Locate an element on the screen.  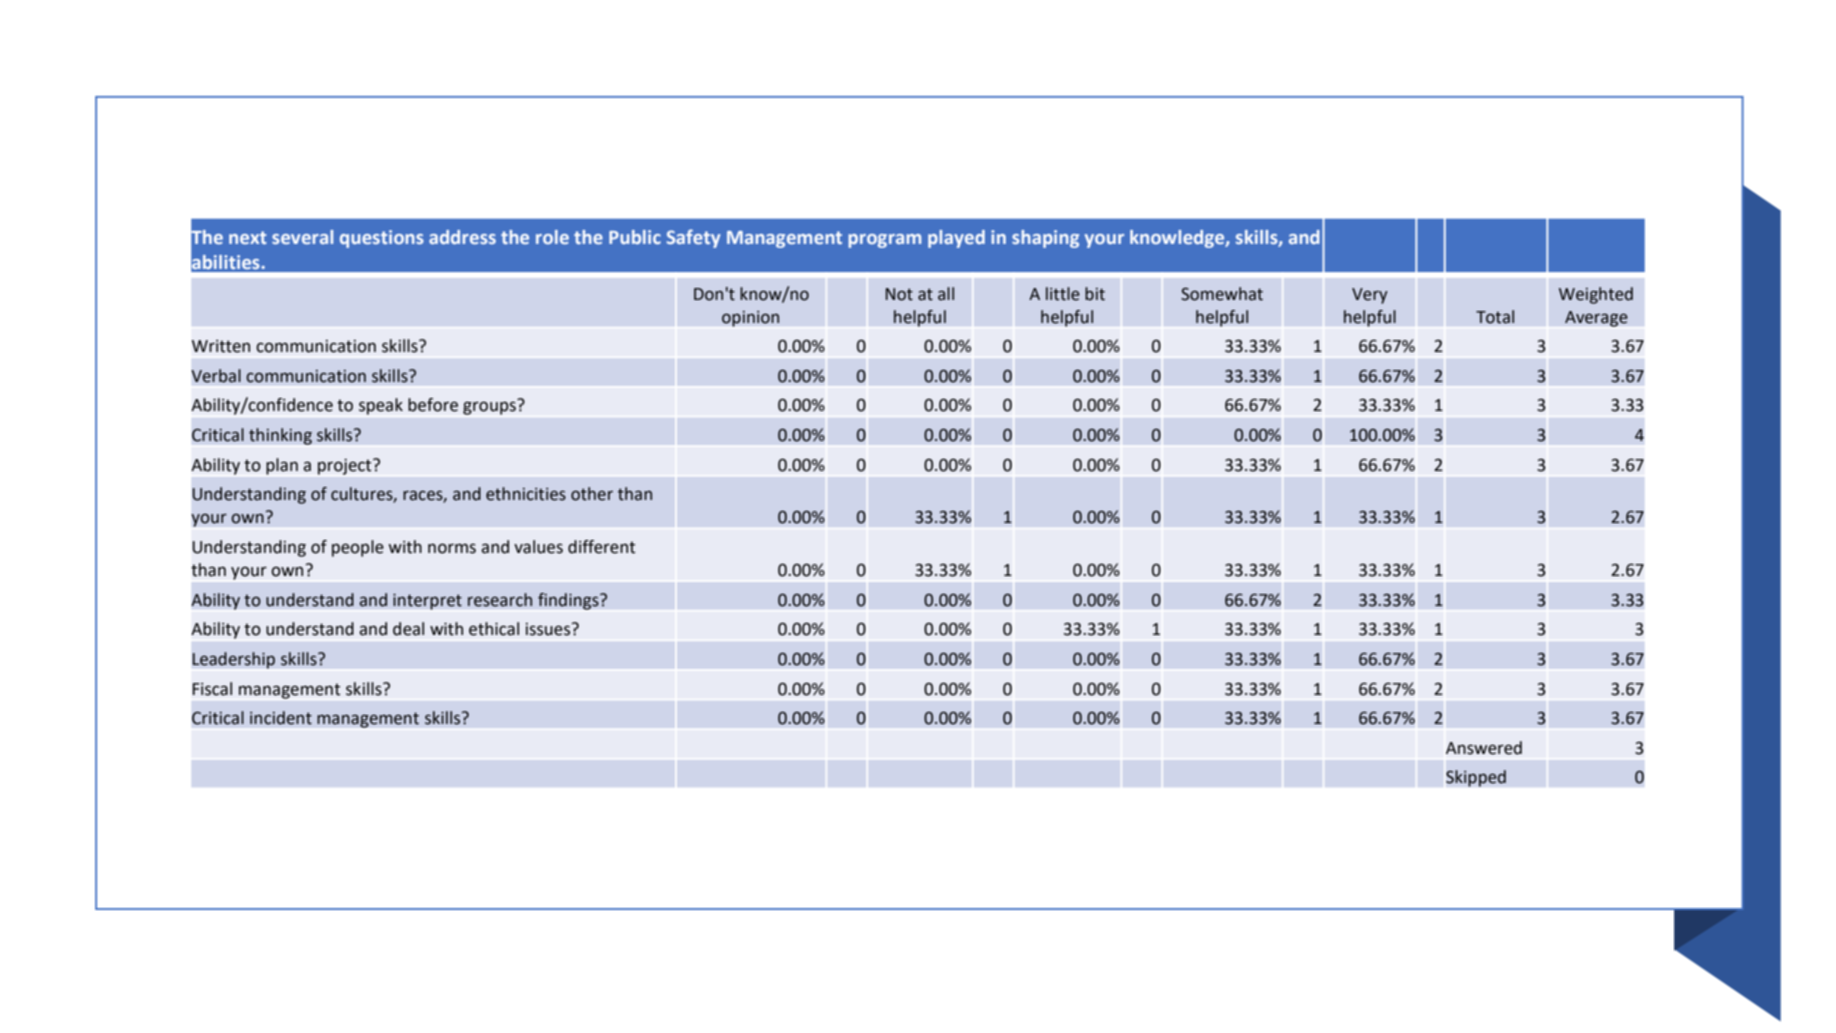
findings is located at coordinates (569, 601).
